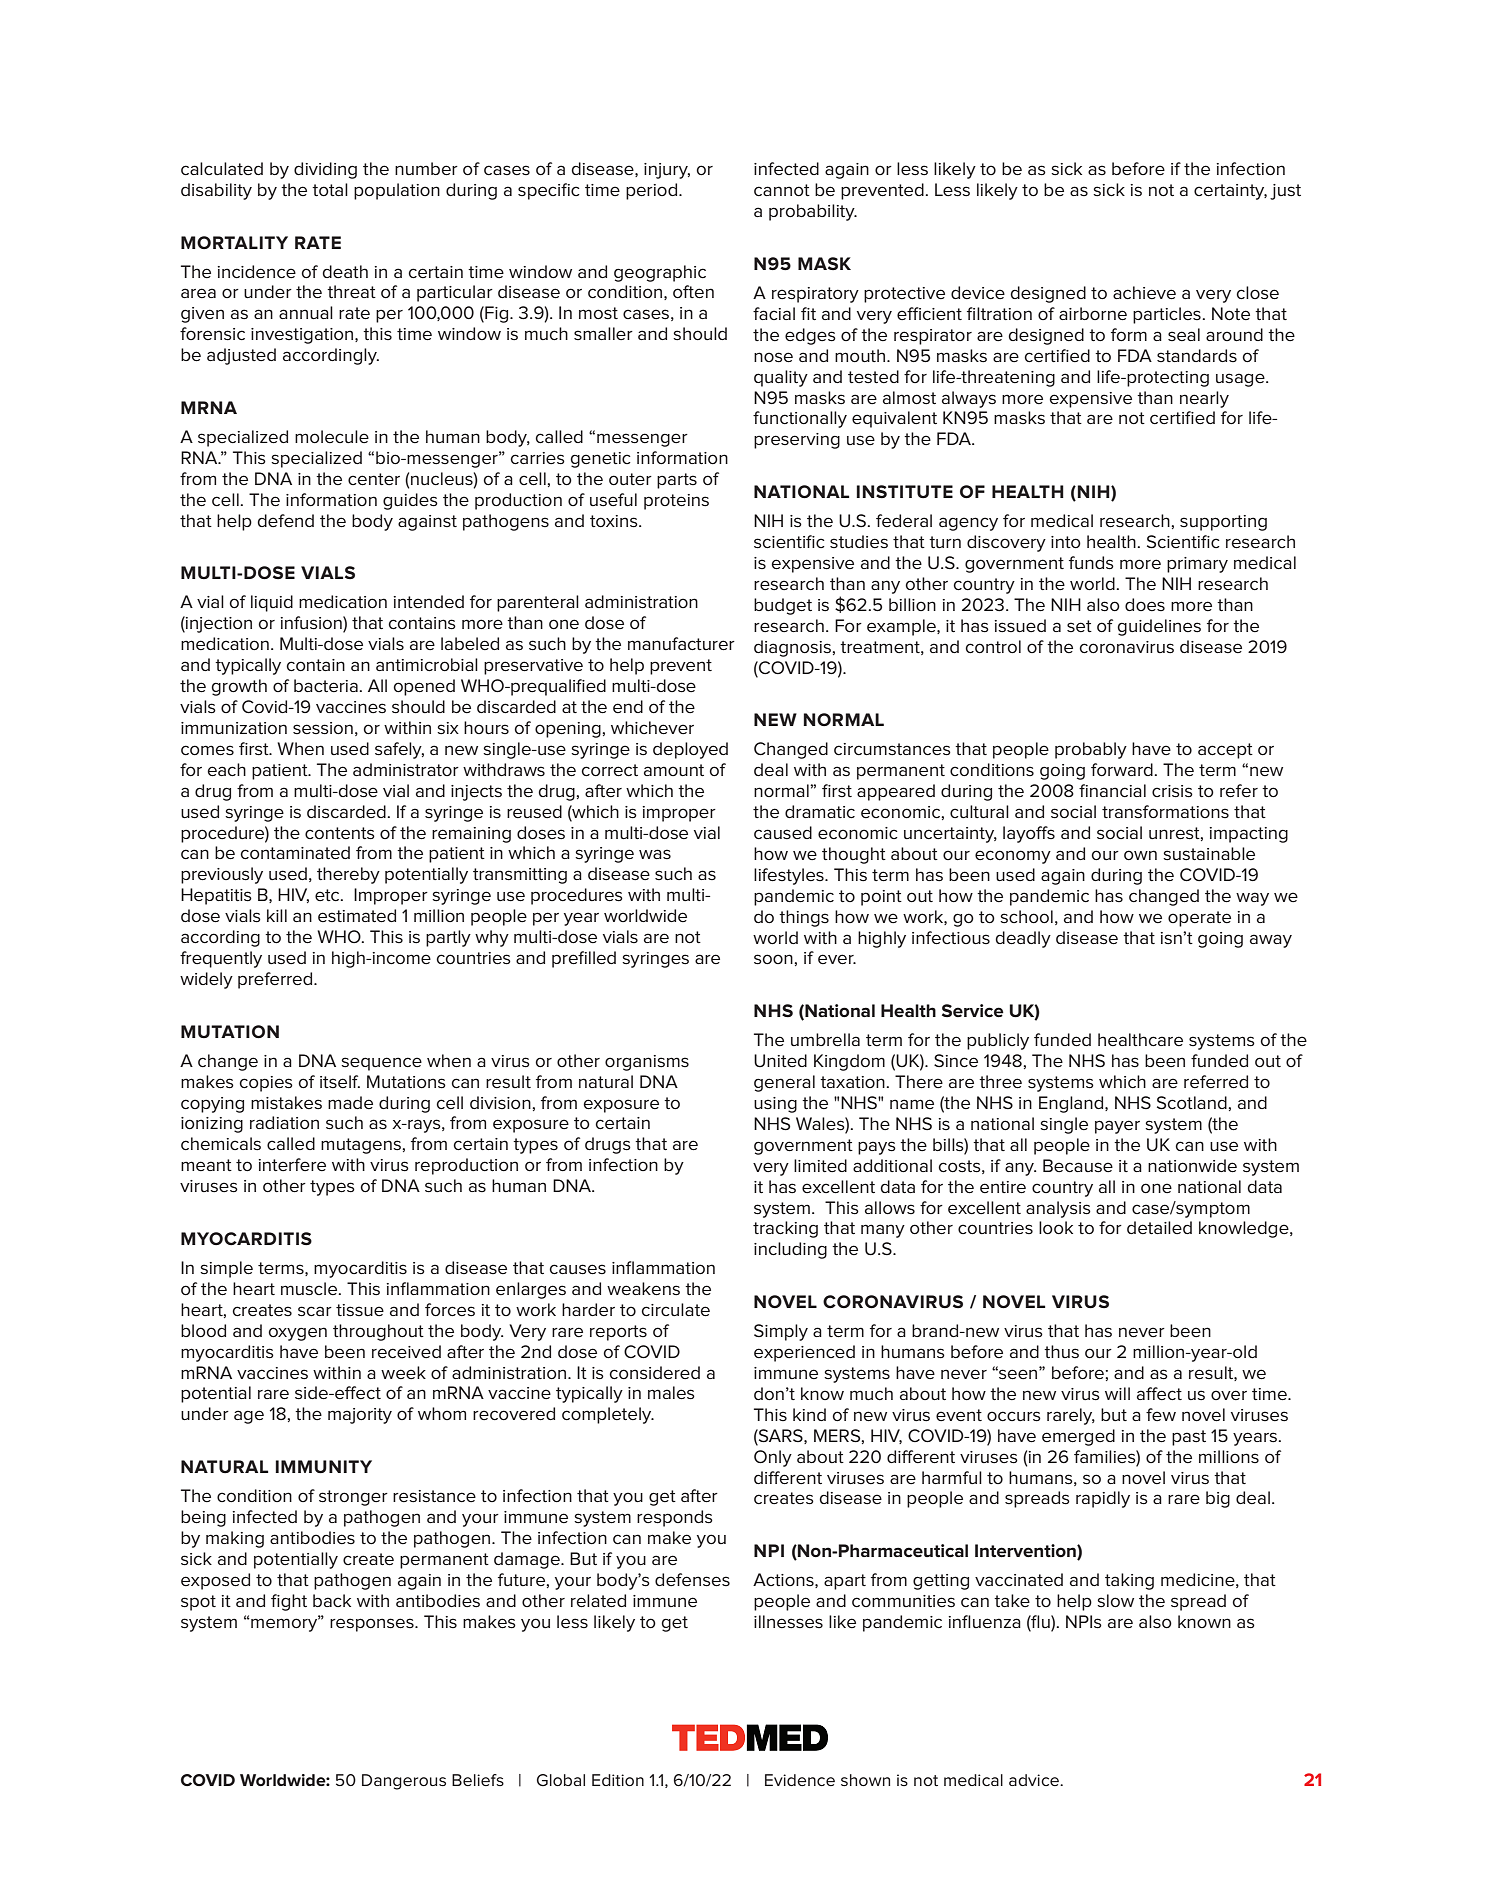 The image size is (1507, 1904). What do you see at coordinates (773, 959) in the screenshot?
I see `soon` at bounding box center [773, 959].
